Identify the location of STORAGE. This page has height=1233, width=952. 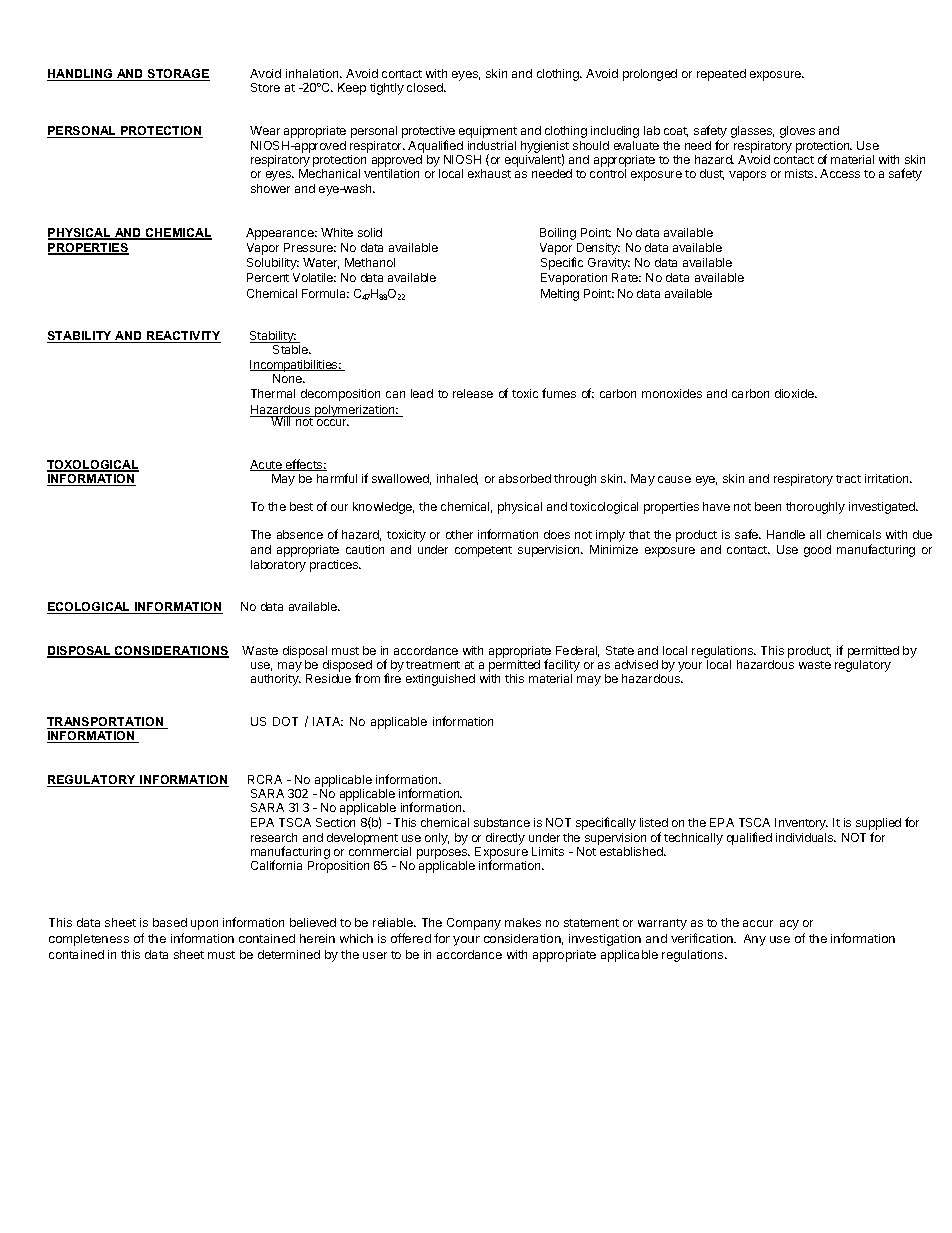
(178, 75).
